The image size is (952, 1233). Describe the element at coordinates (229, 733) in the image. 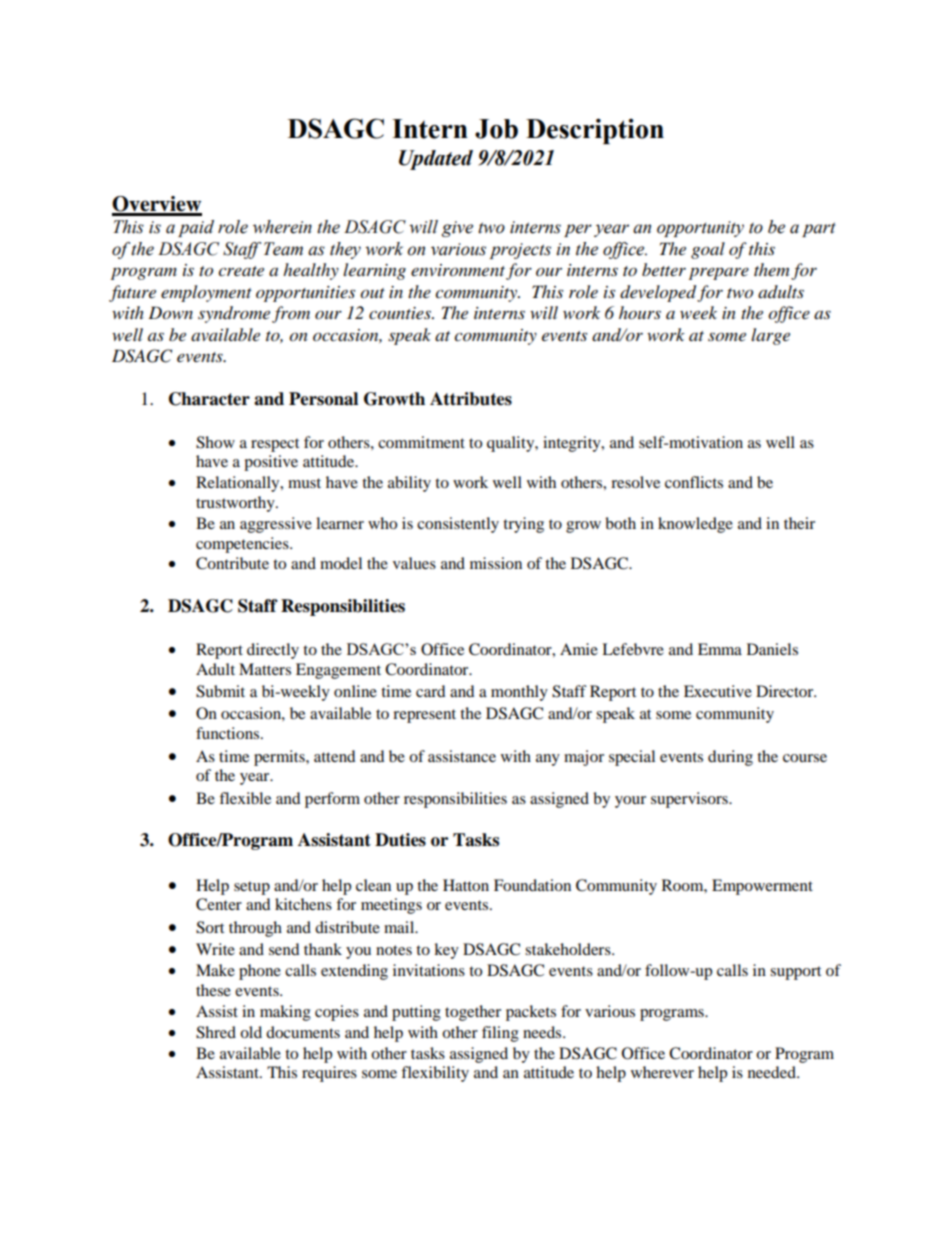

I see `functions` at that location.
